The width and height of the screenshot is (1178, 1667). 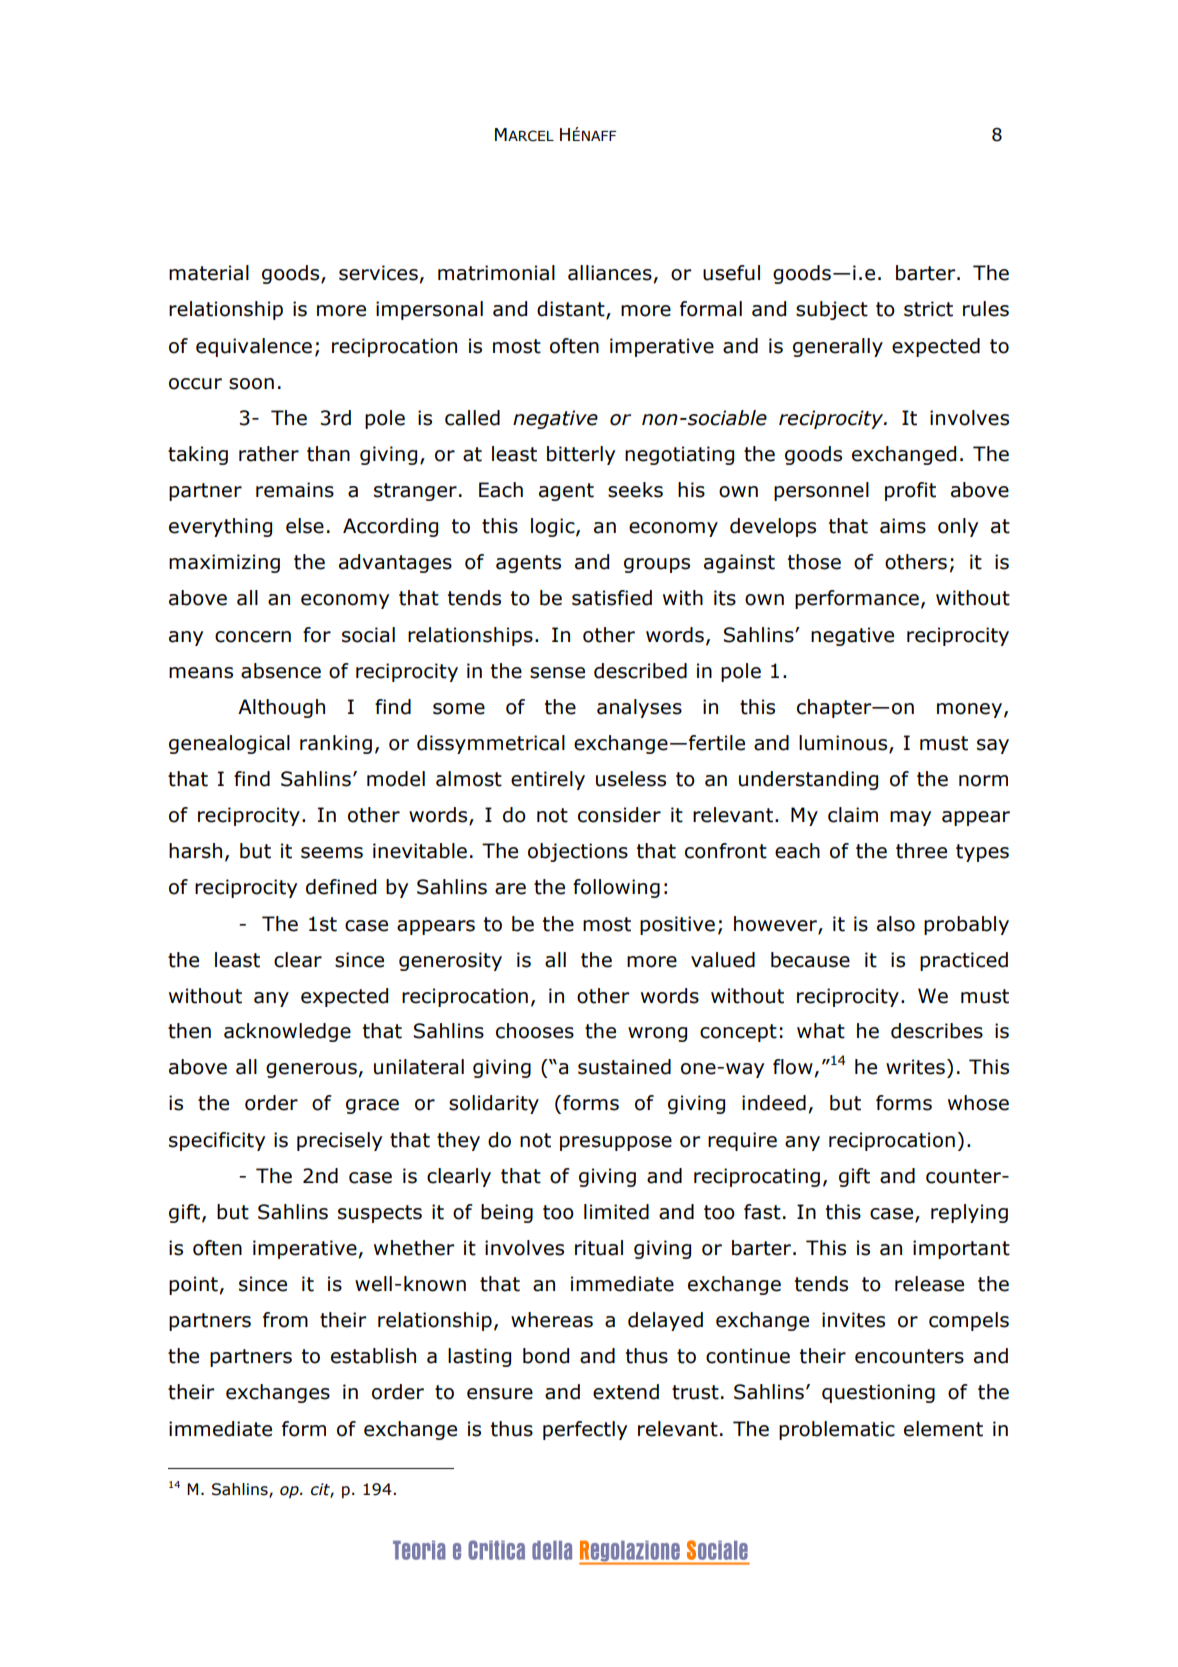 What do you see at coordinates (373, 1356) in the screenshot?
I see `establish` at bounding box center [373, 1356].
